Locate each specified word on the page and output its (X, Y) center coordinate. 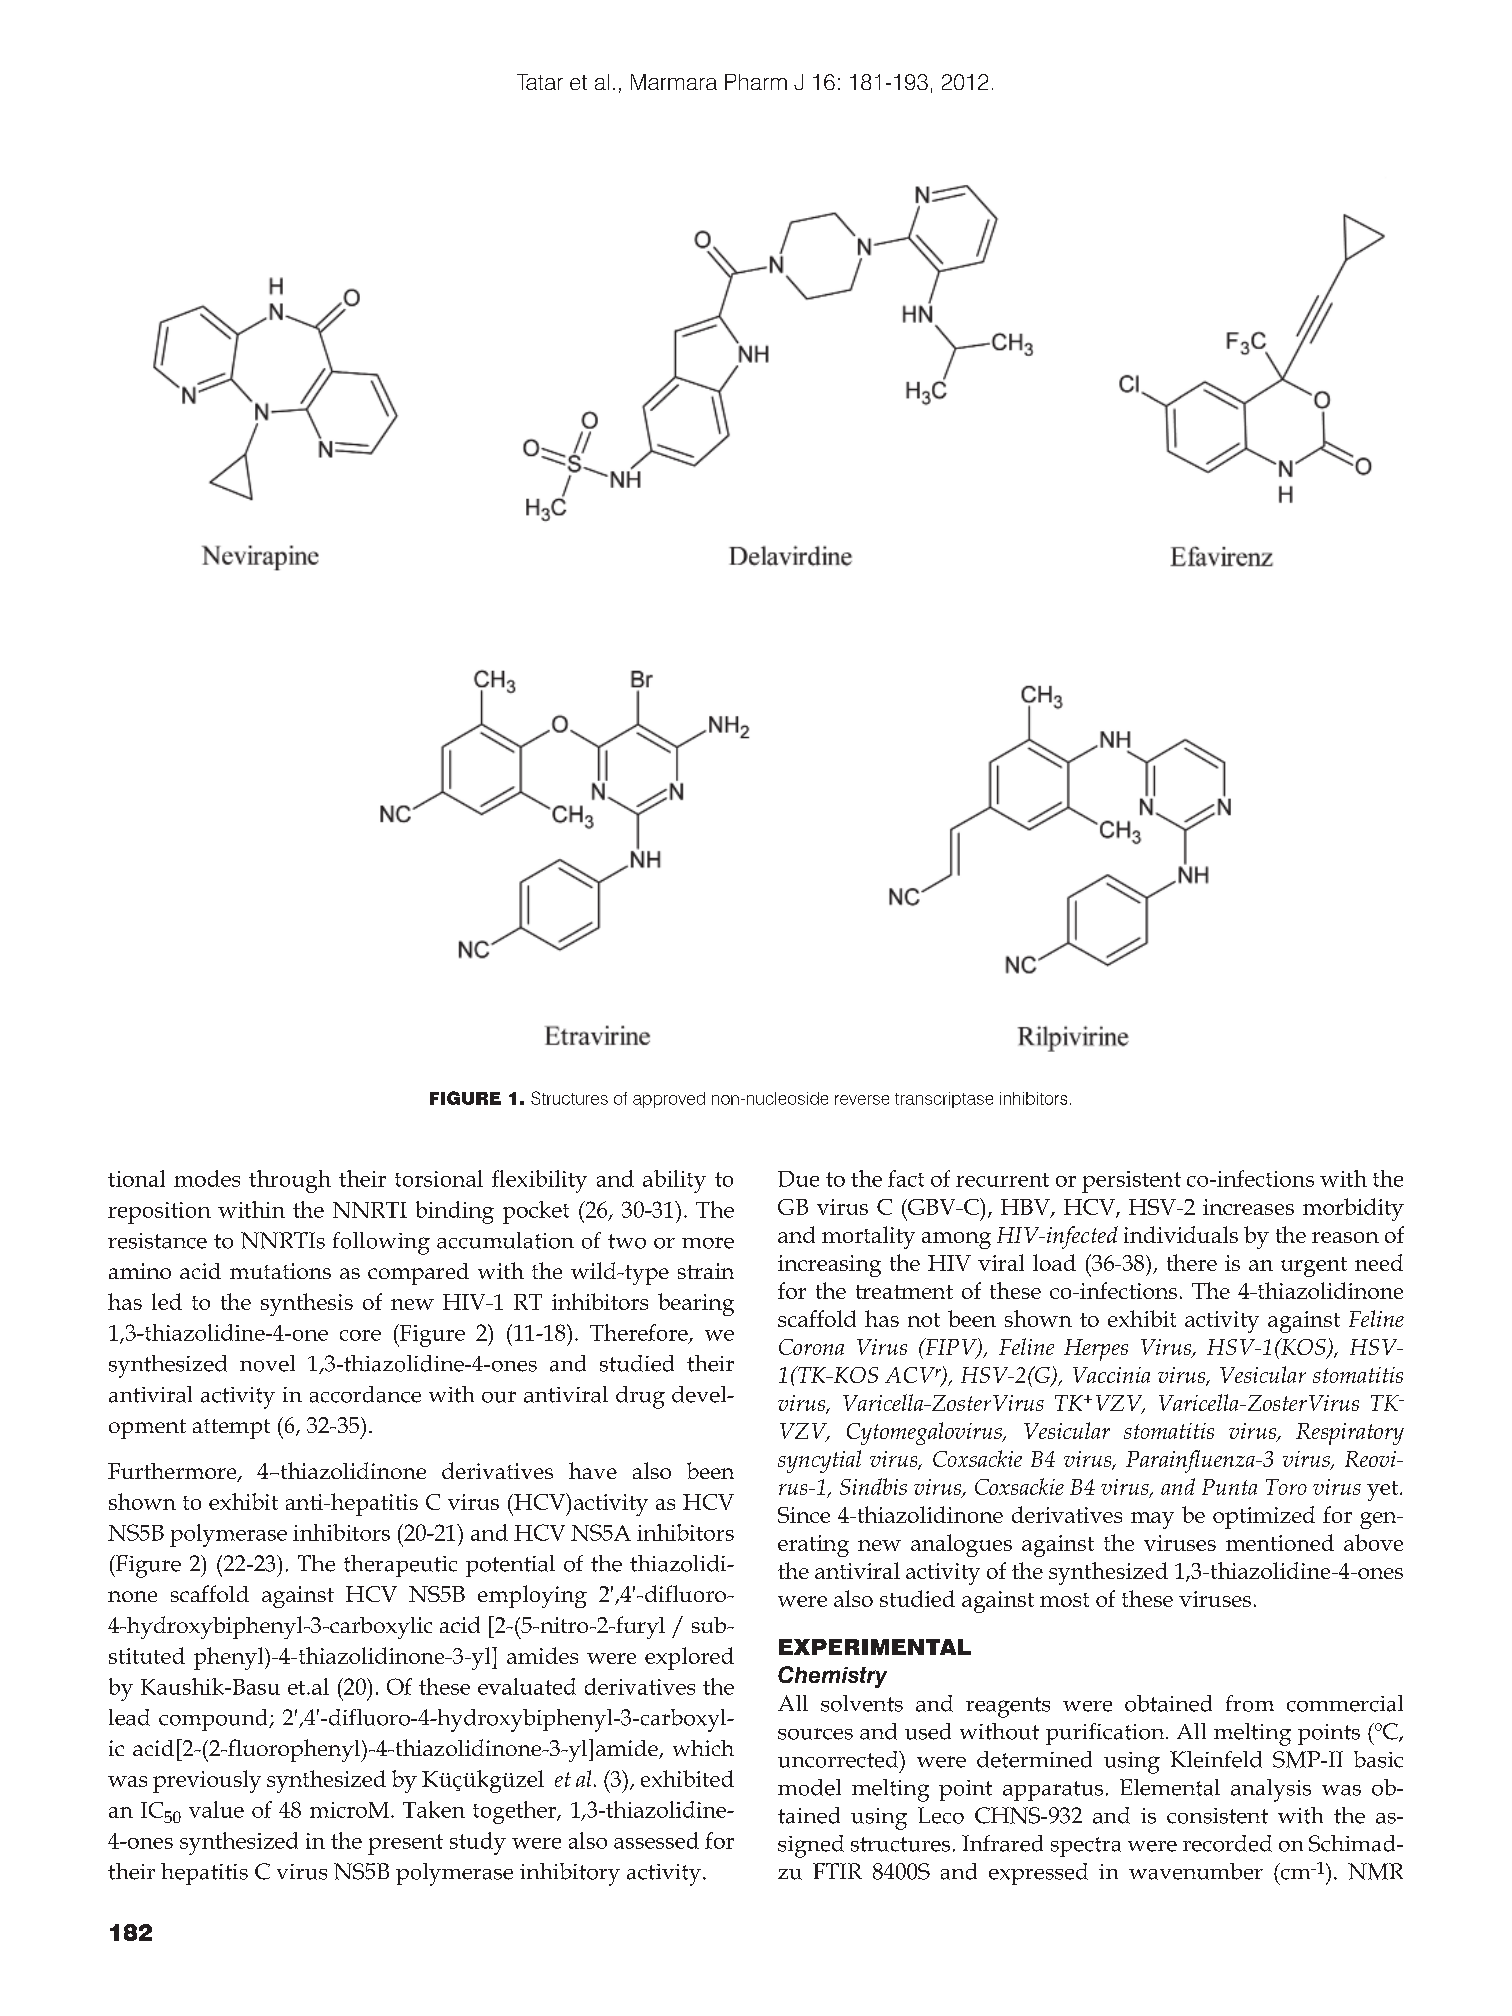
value (216, 1809)
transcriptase (944, 1100)
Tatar (540, 82)
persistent (1131, 1182)
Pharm (756, 82)
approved (669, 1100)
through (290, 1181)
